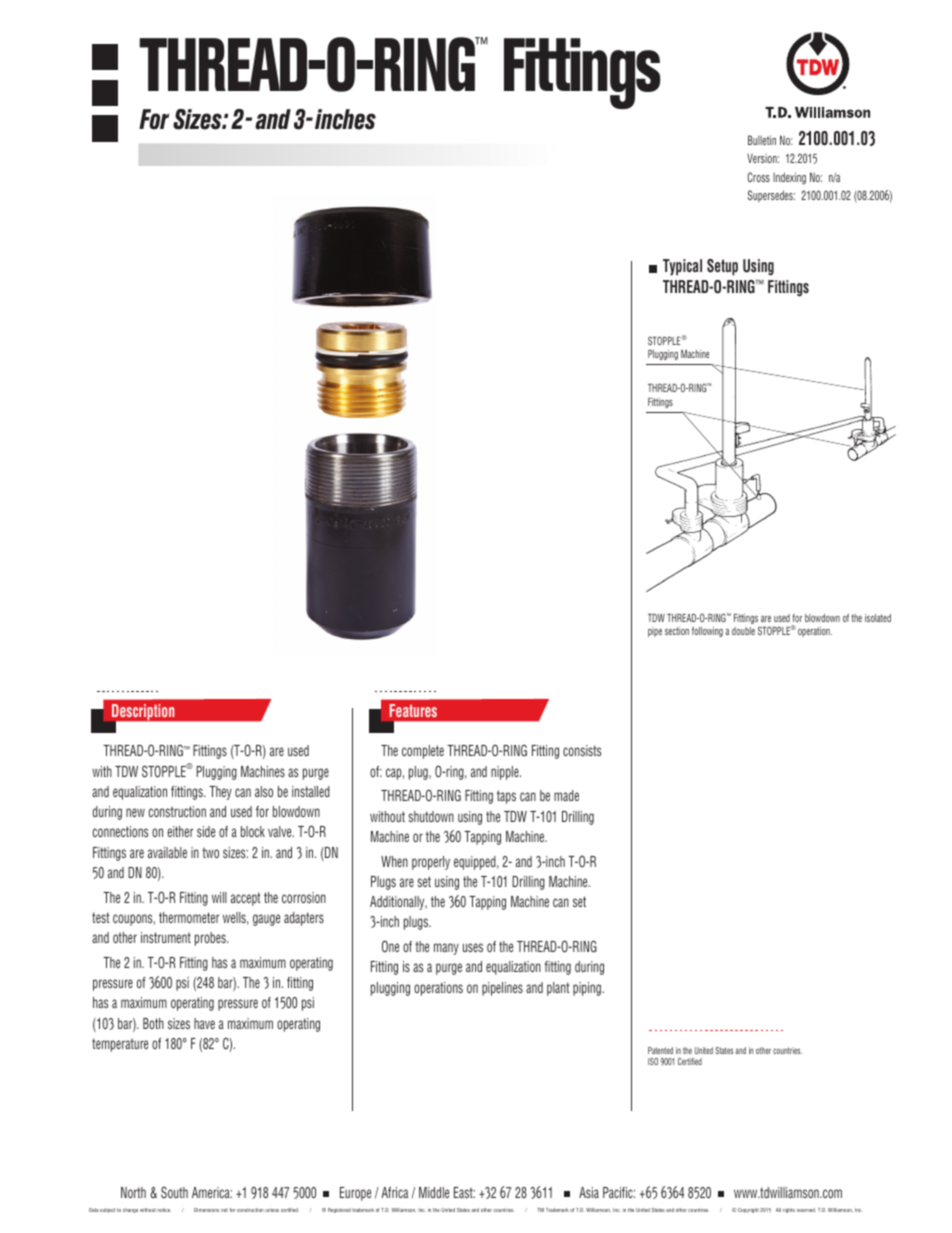 The height and width of the screenshot is (1233, 952). What do you see at coordinates (762, 140) in the screenshot?
I see `Bulletin` at bounding box center [762, 140].
